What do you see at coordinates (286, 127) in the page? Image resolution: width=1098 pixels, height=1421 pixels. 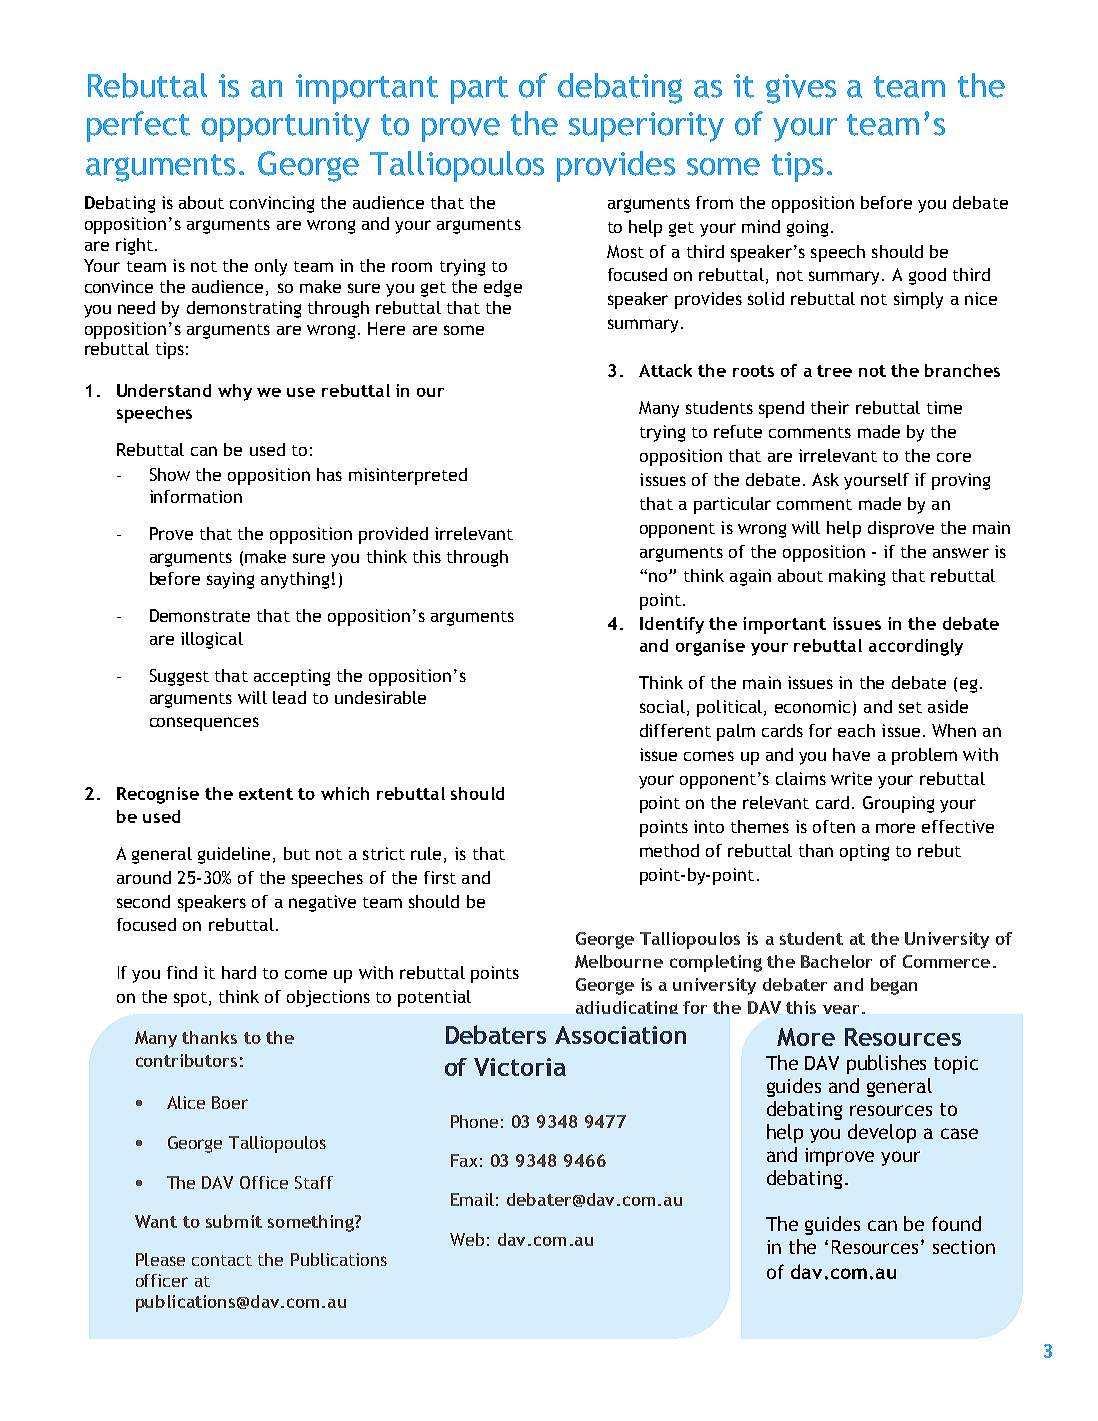 I see `opportunity` at bounding box center [286, 127].
